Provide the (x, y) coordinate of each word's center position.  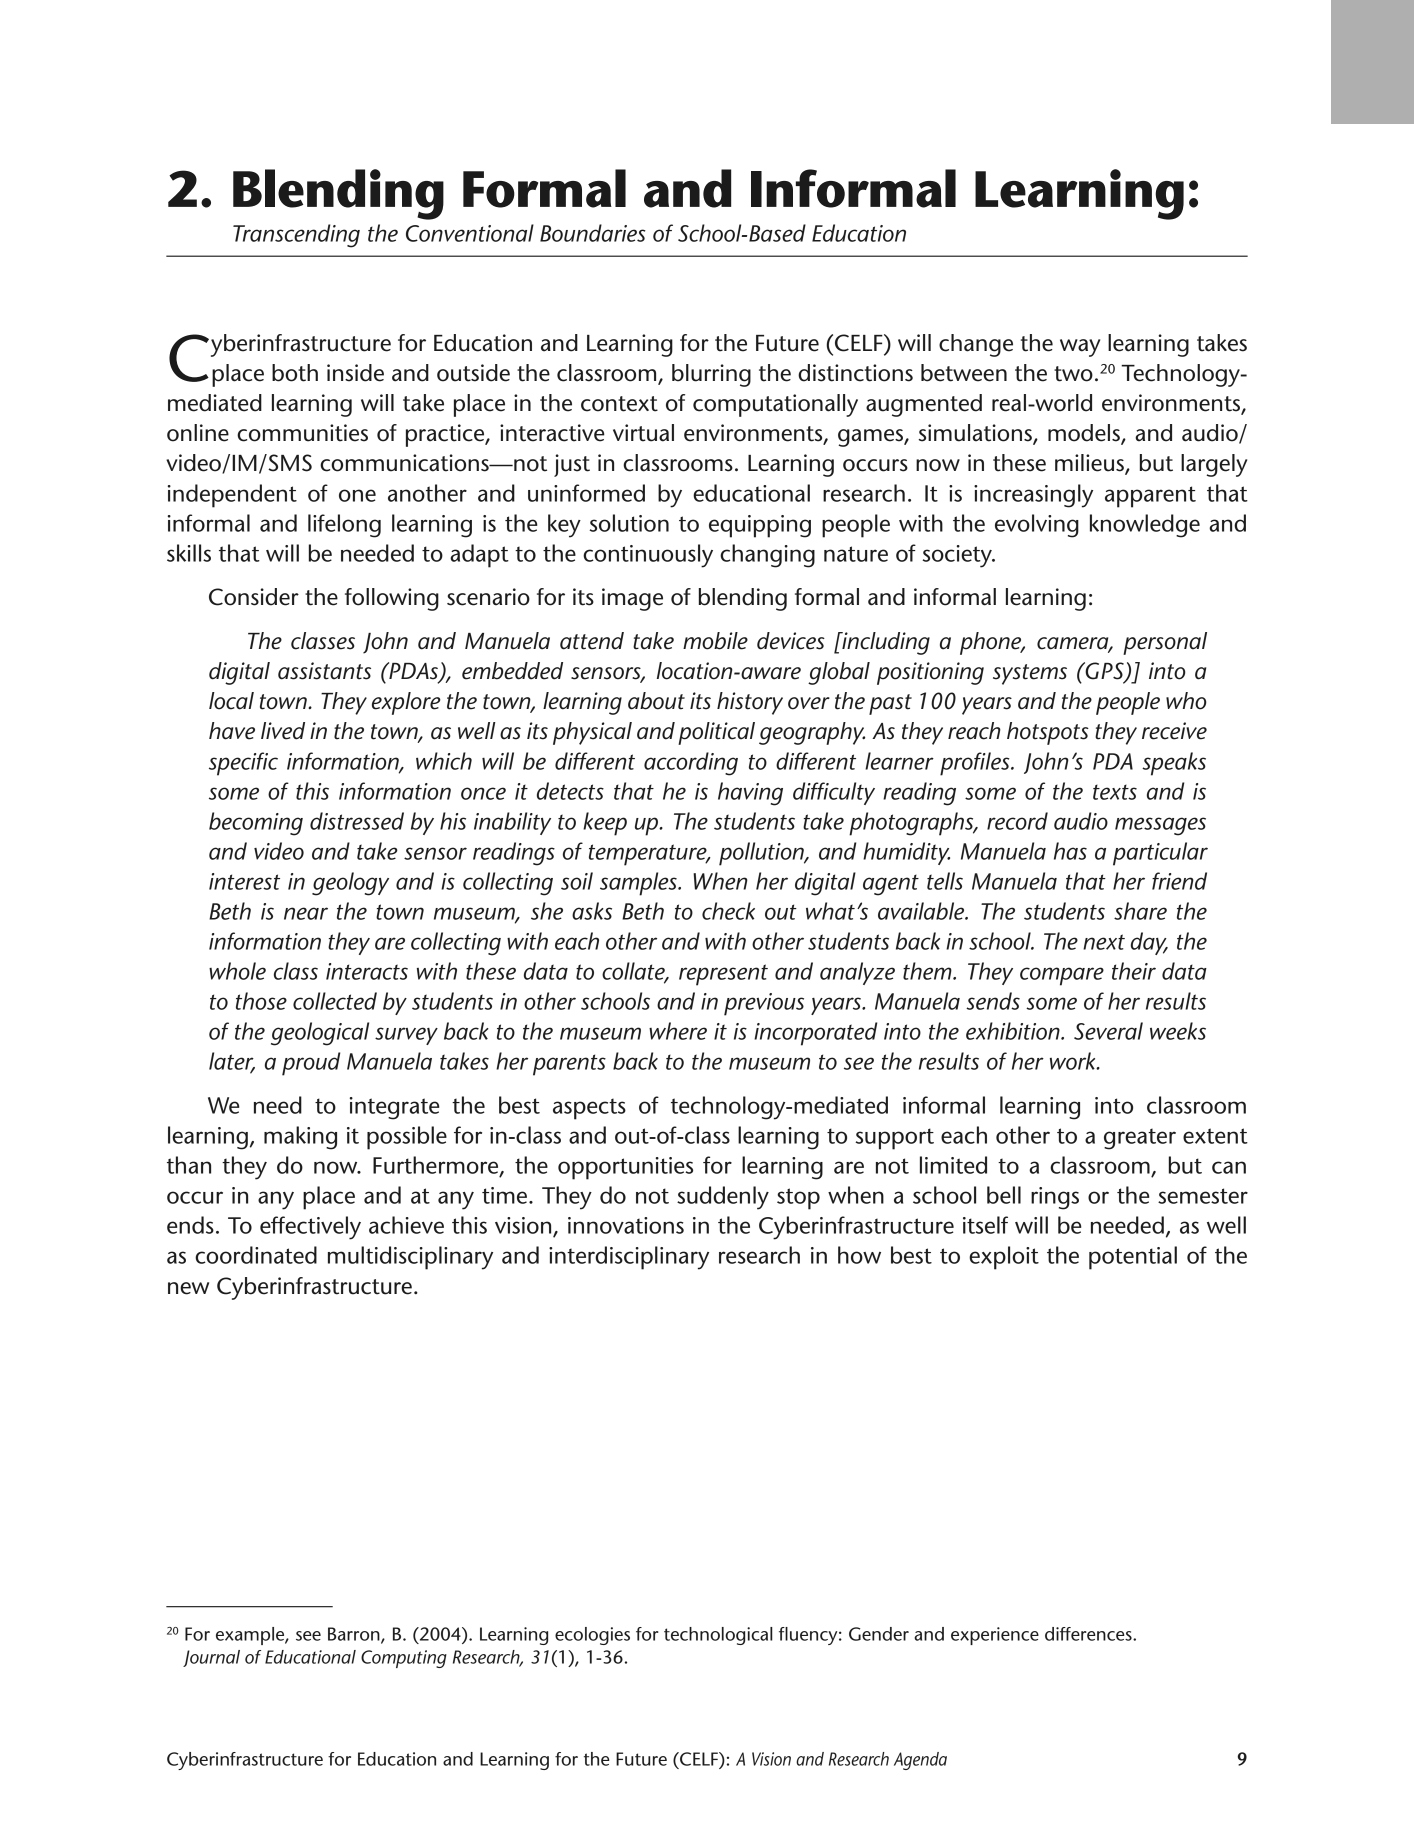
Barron (355, 1635)
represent (723, 975)
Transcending (296, 236)
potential (1133, 1258)
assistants (324, 671)
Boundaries (593, 233)
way (1080, 348)
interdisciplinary (629, 1258)
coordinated (256, 1255)
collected (335, 1001)
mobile (715, 641)
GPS (1104, 672)
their (1134, 971)
